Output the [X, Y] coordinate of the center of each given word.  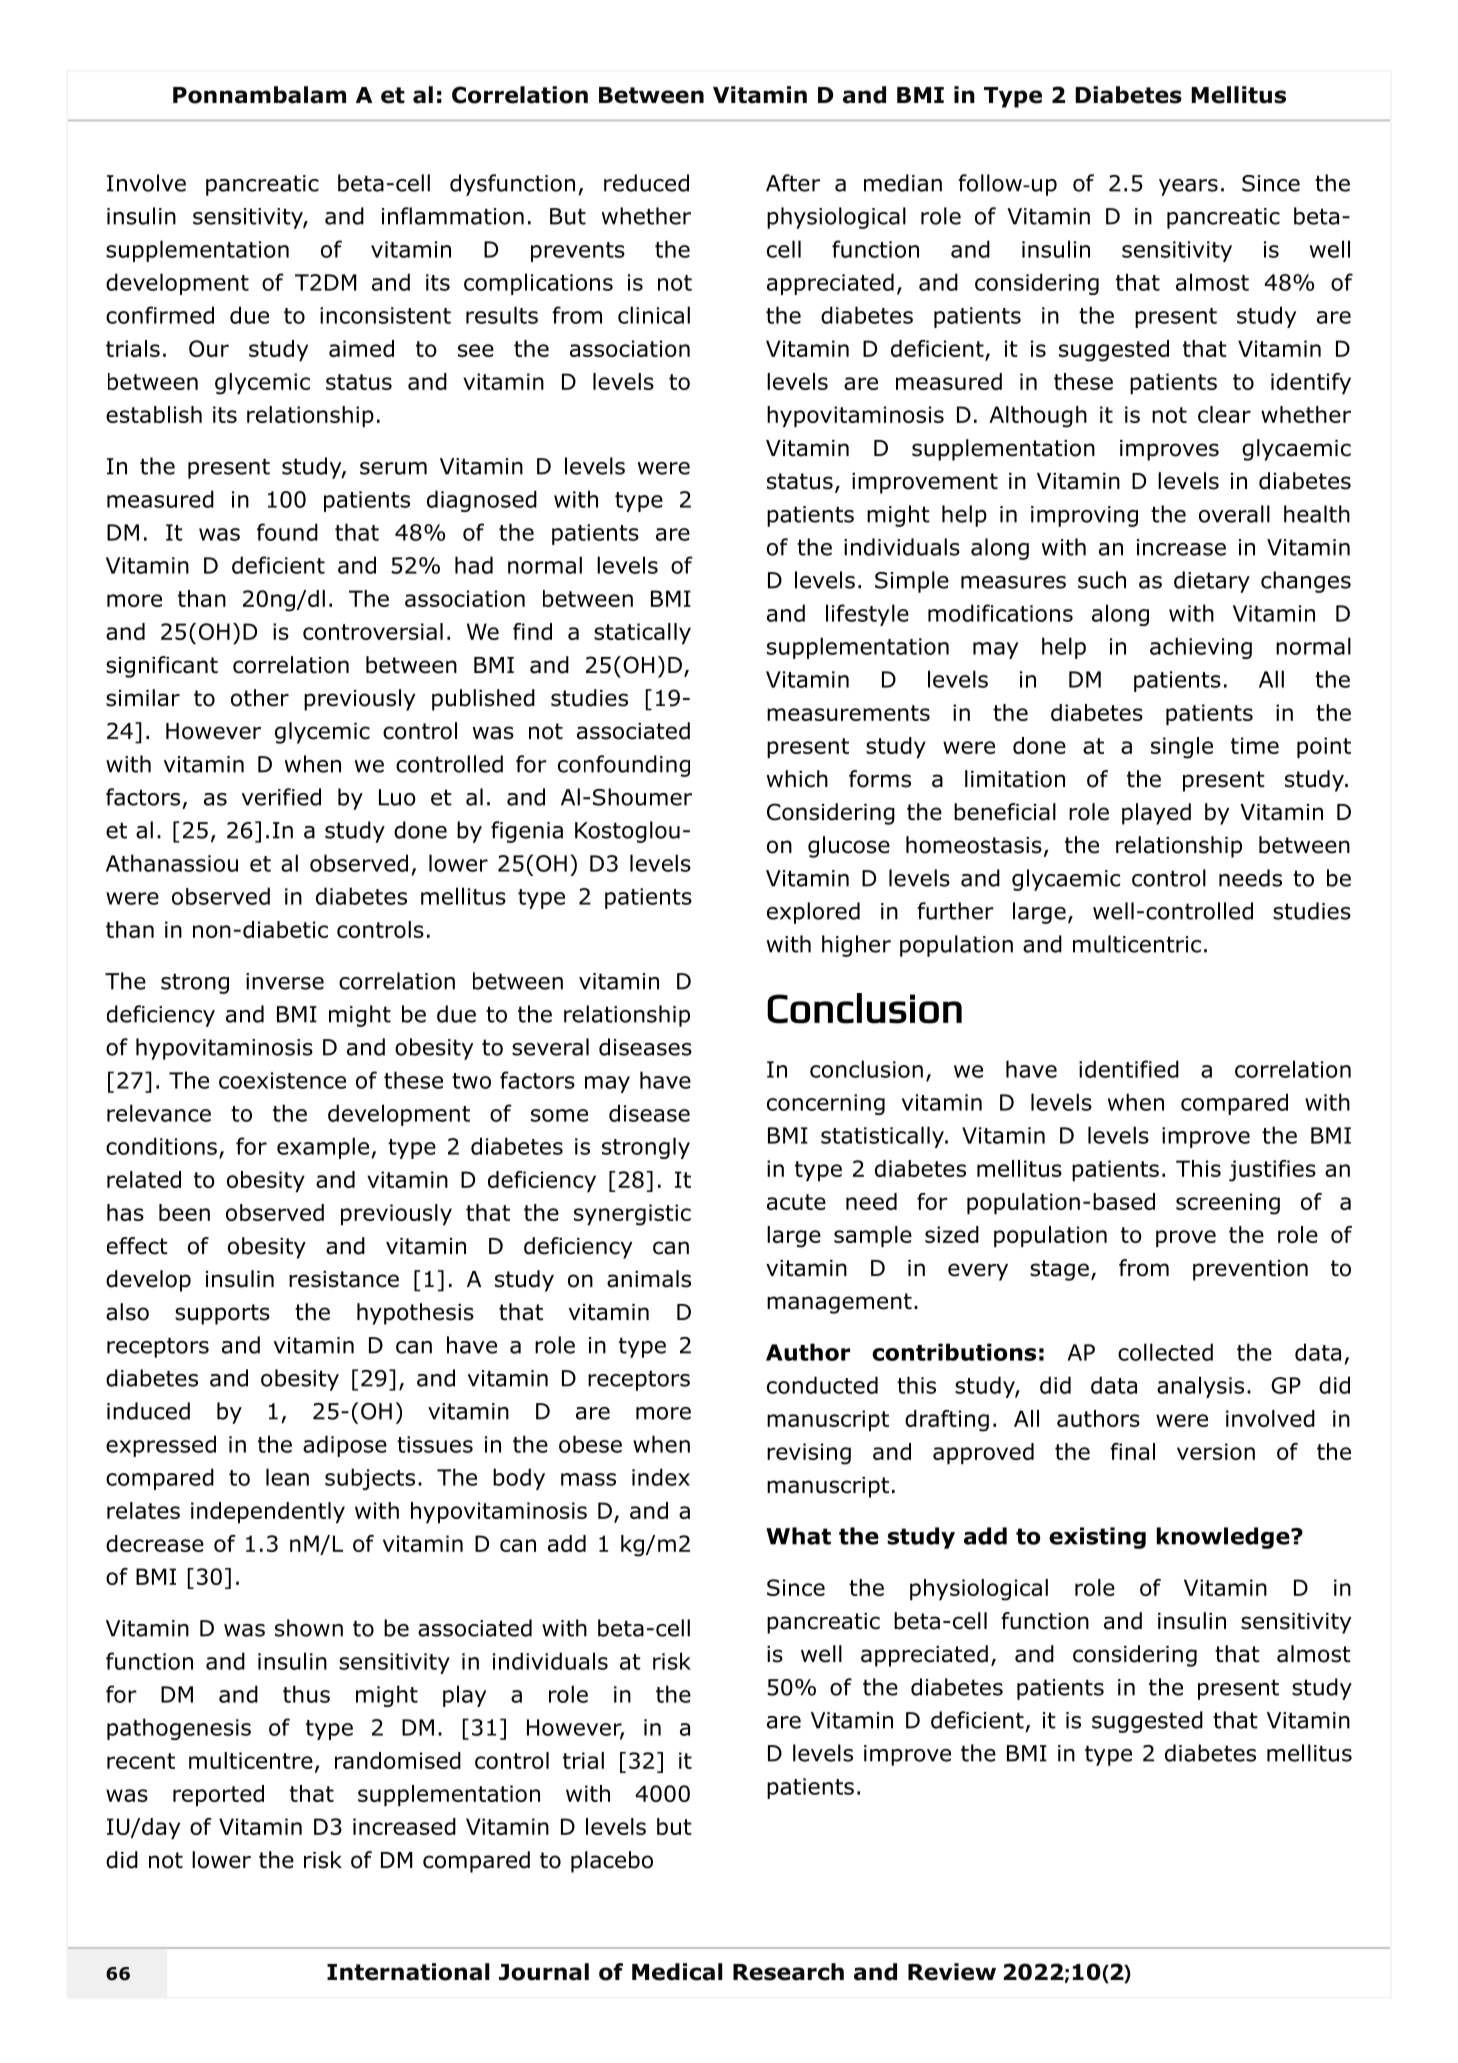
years [1188, 187]
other [260, 698]
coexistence [282, 1080]
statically [642, 633]
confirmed [160, 315]
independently [268, 1512]
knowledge [1223, 1538]
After [793, 183]
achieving [1201, 648]
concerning [826, 1104]
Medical [677, 1972]
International [408, 1972]
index [661, 1477]
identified [1129, 1069]
